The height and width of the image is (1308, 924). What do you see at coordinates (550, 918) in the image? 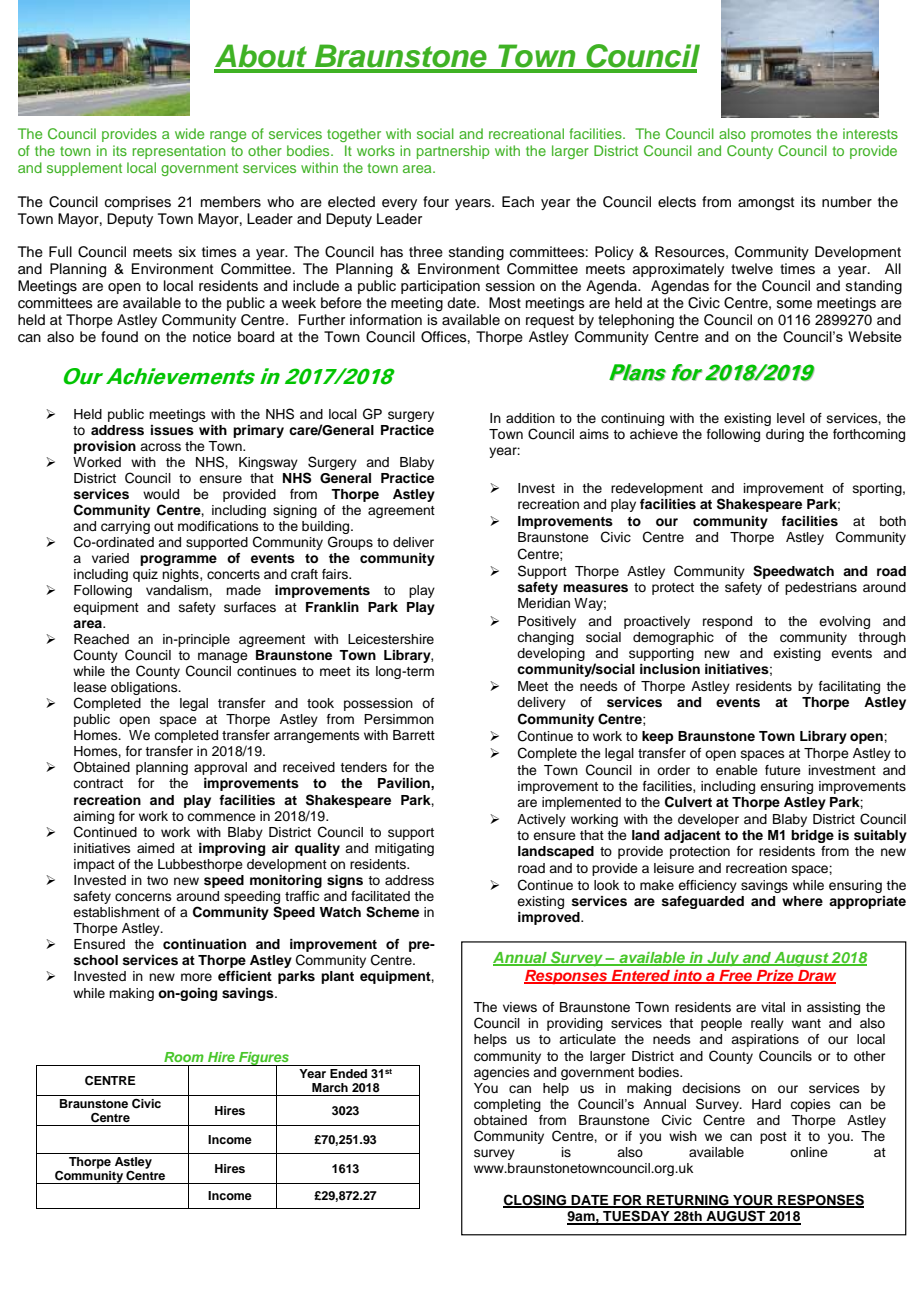
I see `improved` at bounding box center [550, 918].
